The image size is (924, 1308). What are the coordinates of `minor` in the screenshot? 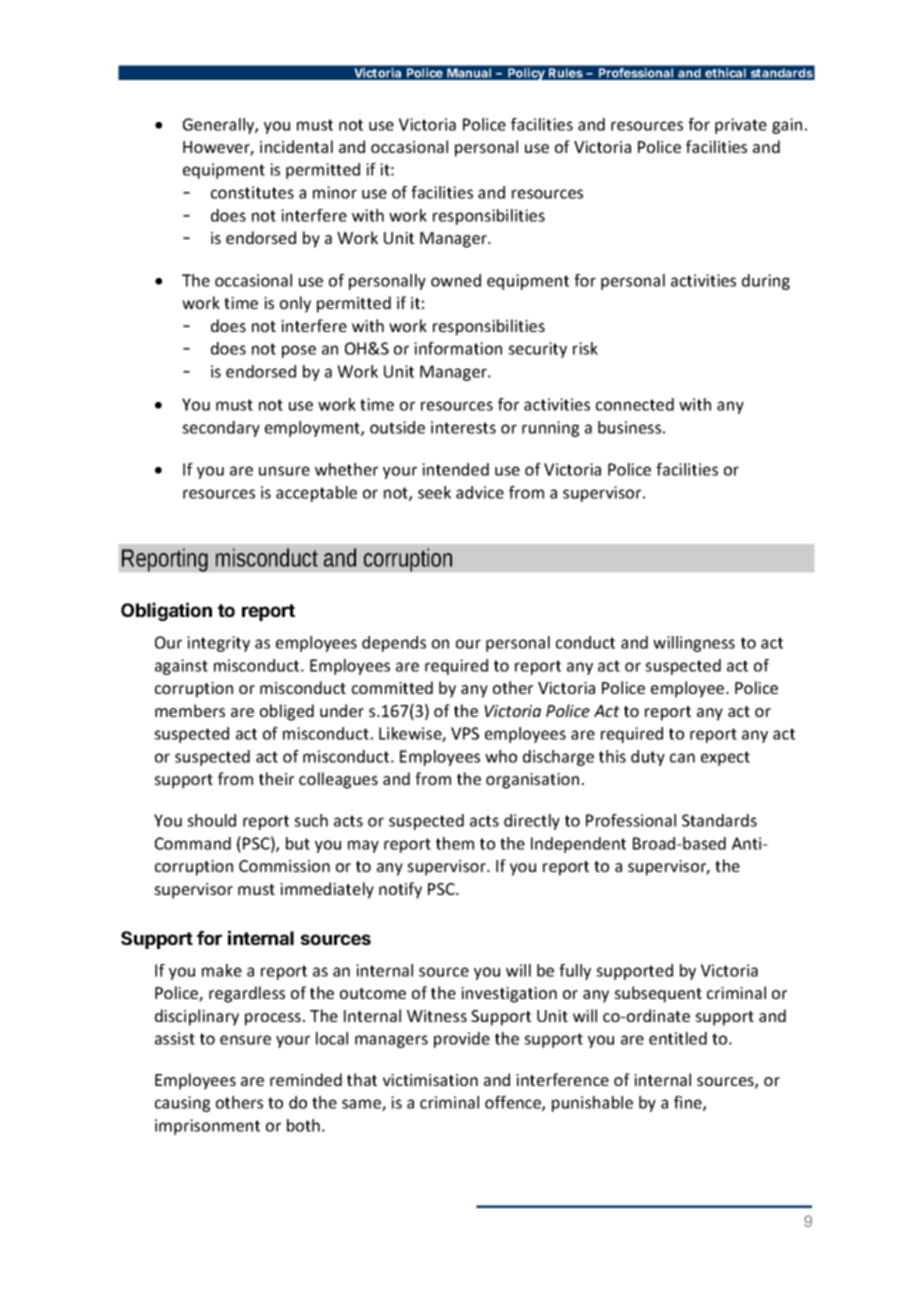 It's located at (335, 192).
